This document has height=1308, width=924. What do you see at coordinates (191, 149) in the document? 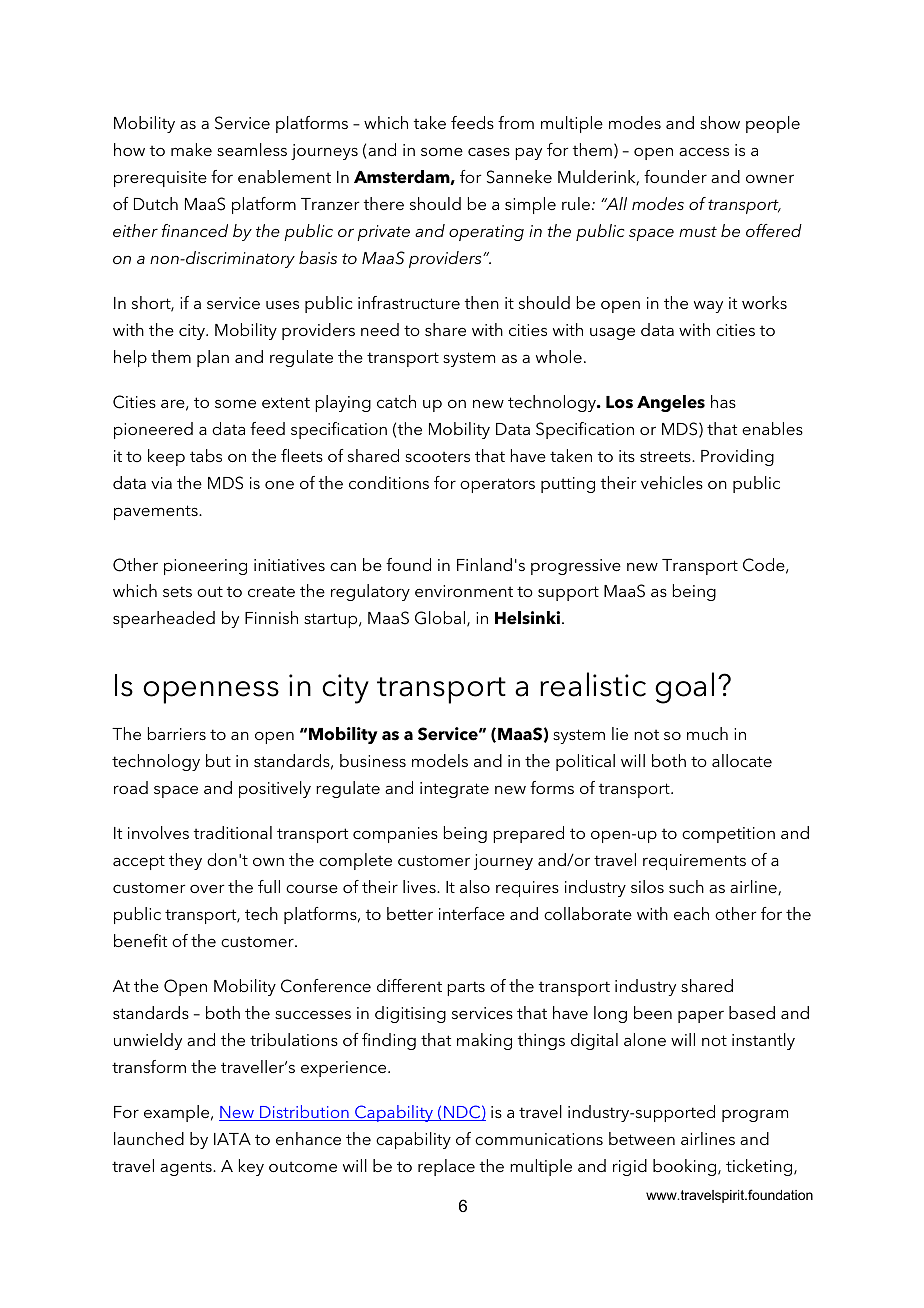
I see `make` at bounding box center [191, 149].
